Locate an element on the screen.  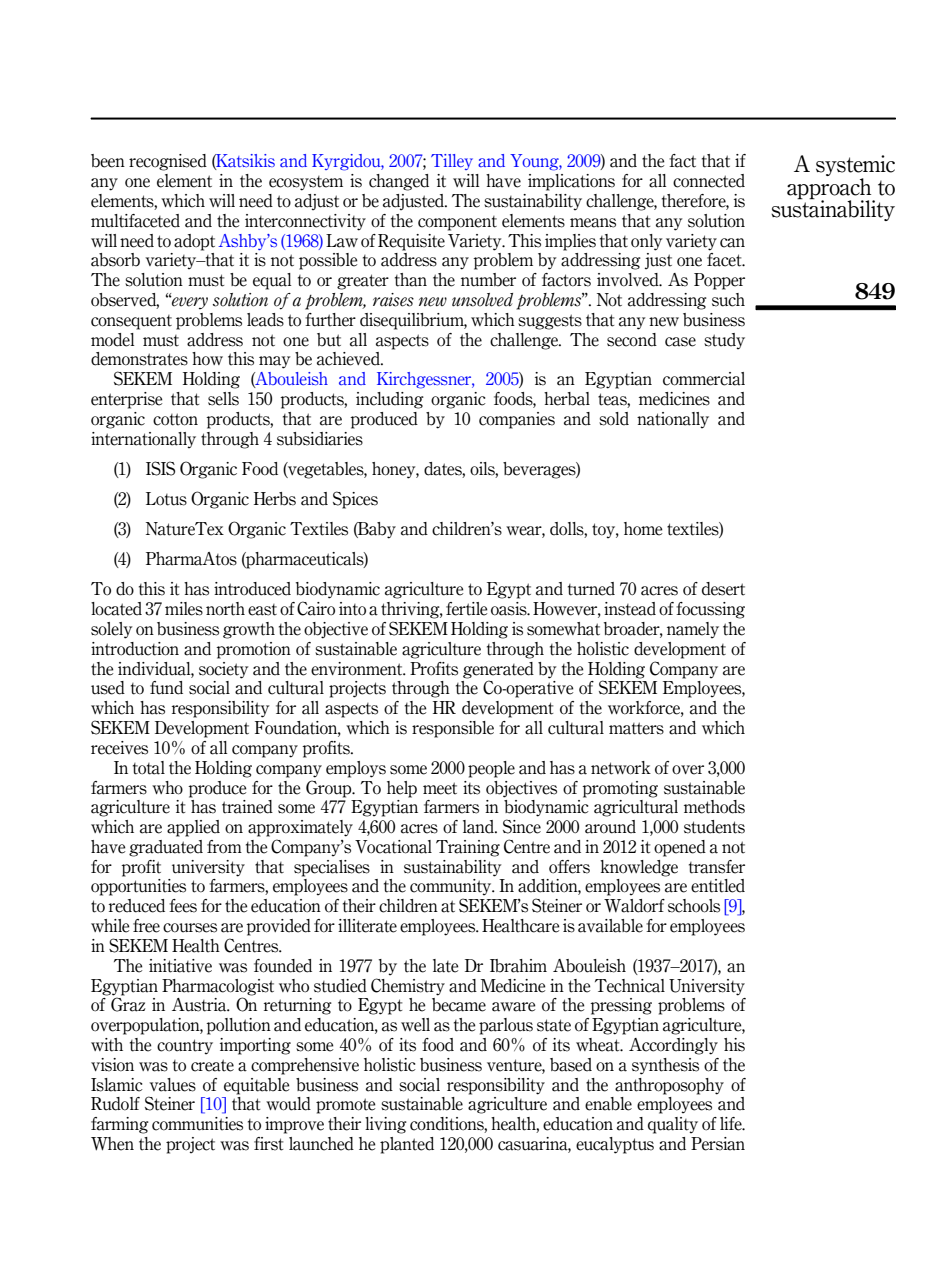
connected is located at coordinates (709, 181).
